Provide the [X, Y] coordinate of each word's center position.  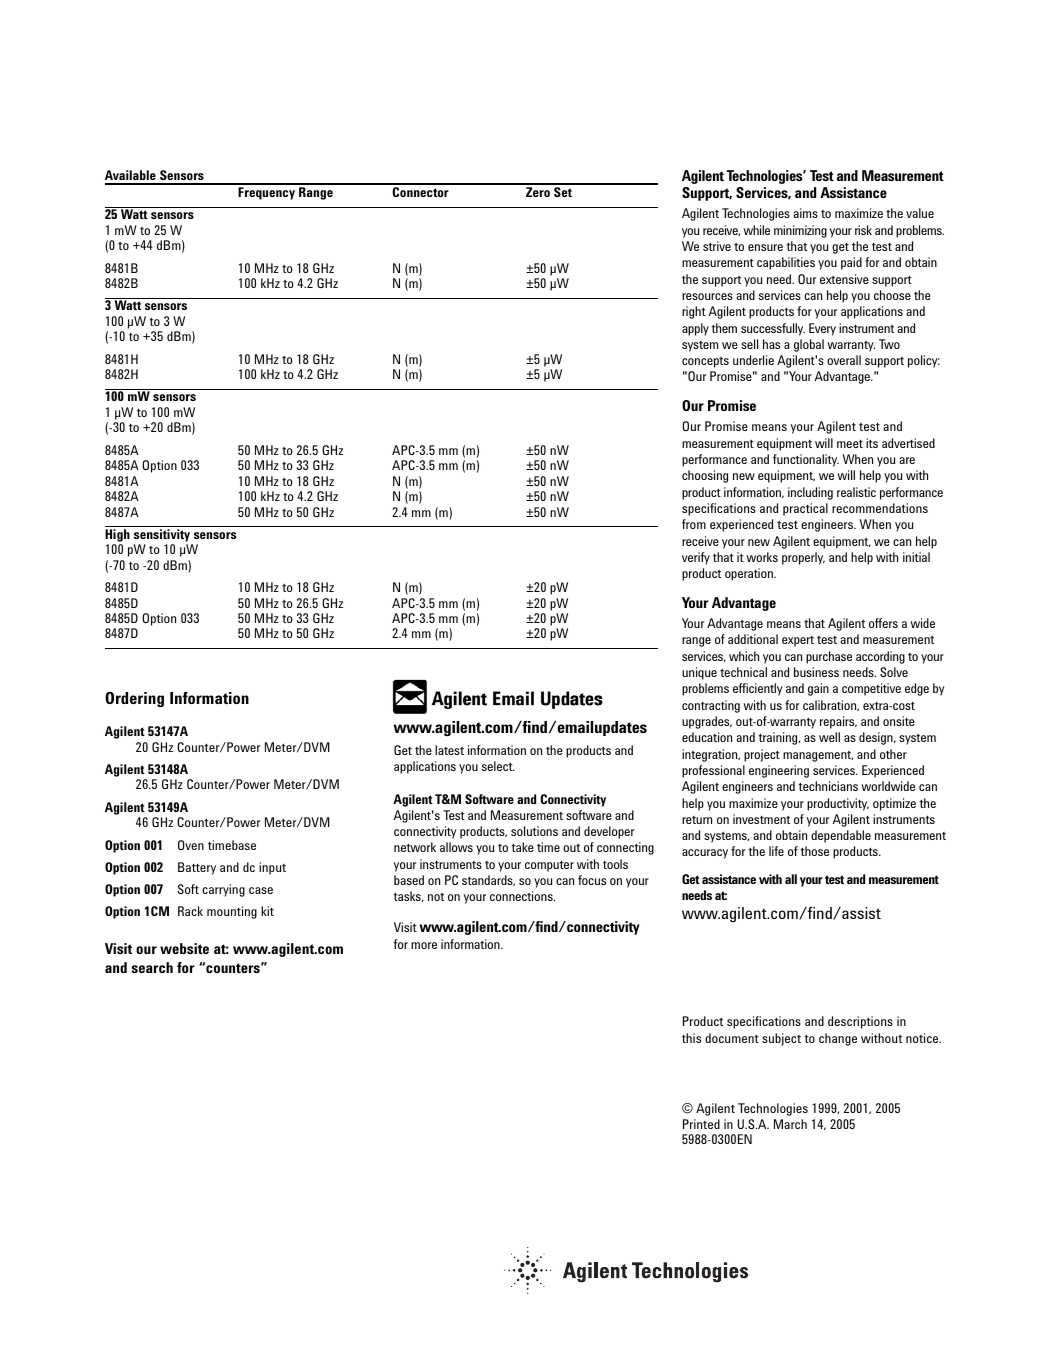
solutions [534, 831]
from [694, 524]
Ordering [134, 699]
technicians [828, 786]
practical [805, 509]
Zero [538, 192]
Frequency [266, 193]
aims [806, 213]
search [152, 967]
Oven [191, 845]
